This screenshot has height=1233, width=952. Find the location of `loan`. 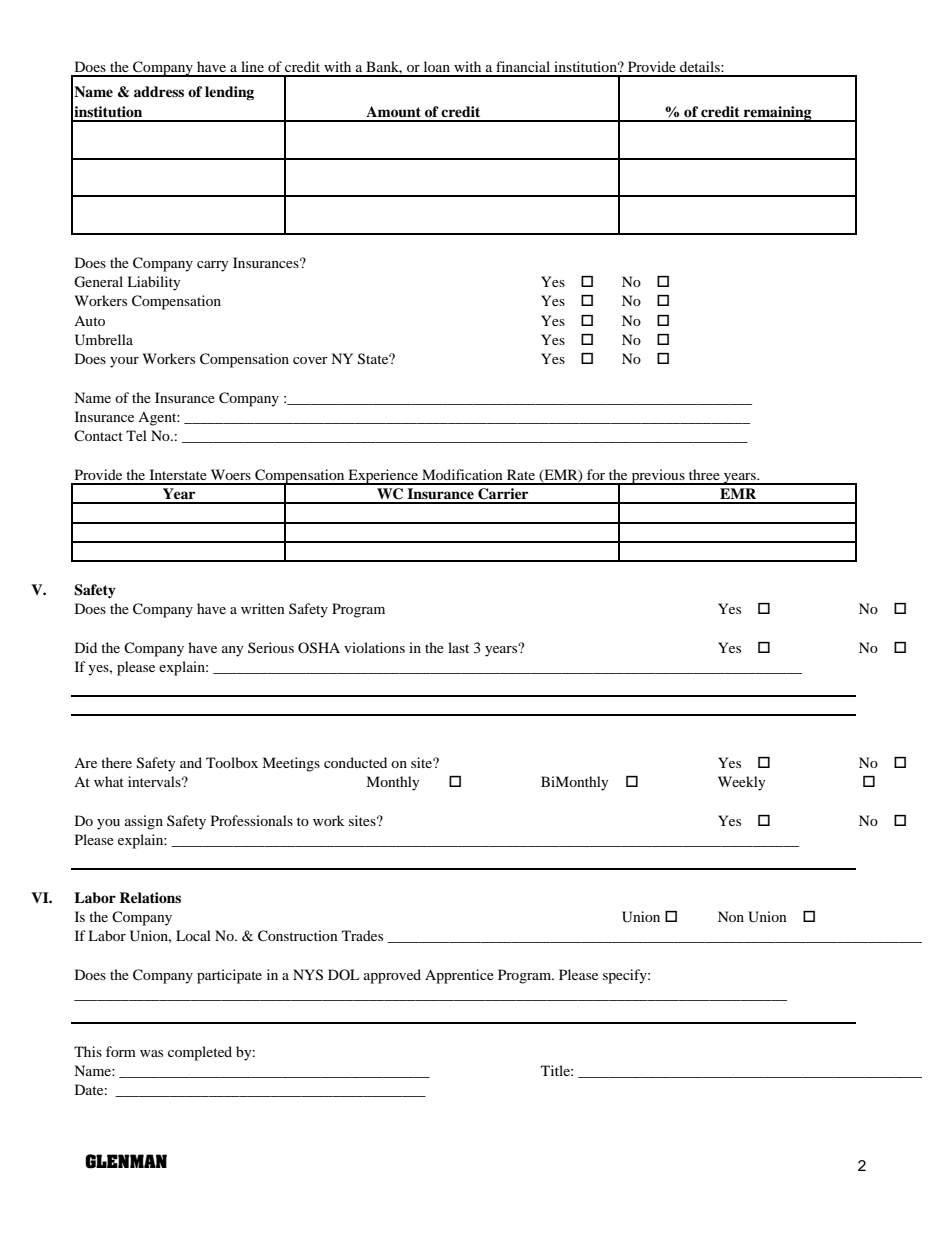

loan is located at coordinates (437, 66).
